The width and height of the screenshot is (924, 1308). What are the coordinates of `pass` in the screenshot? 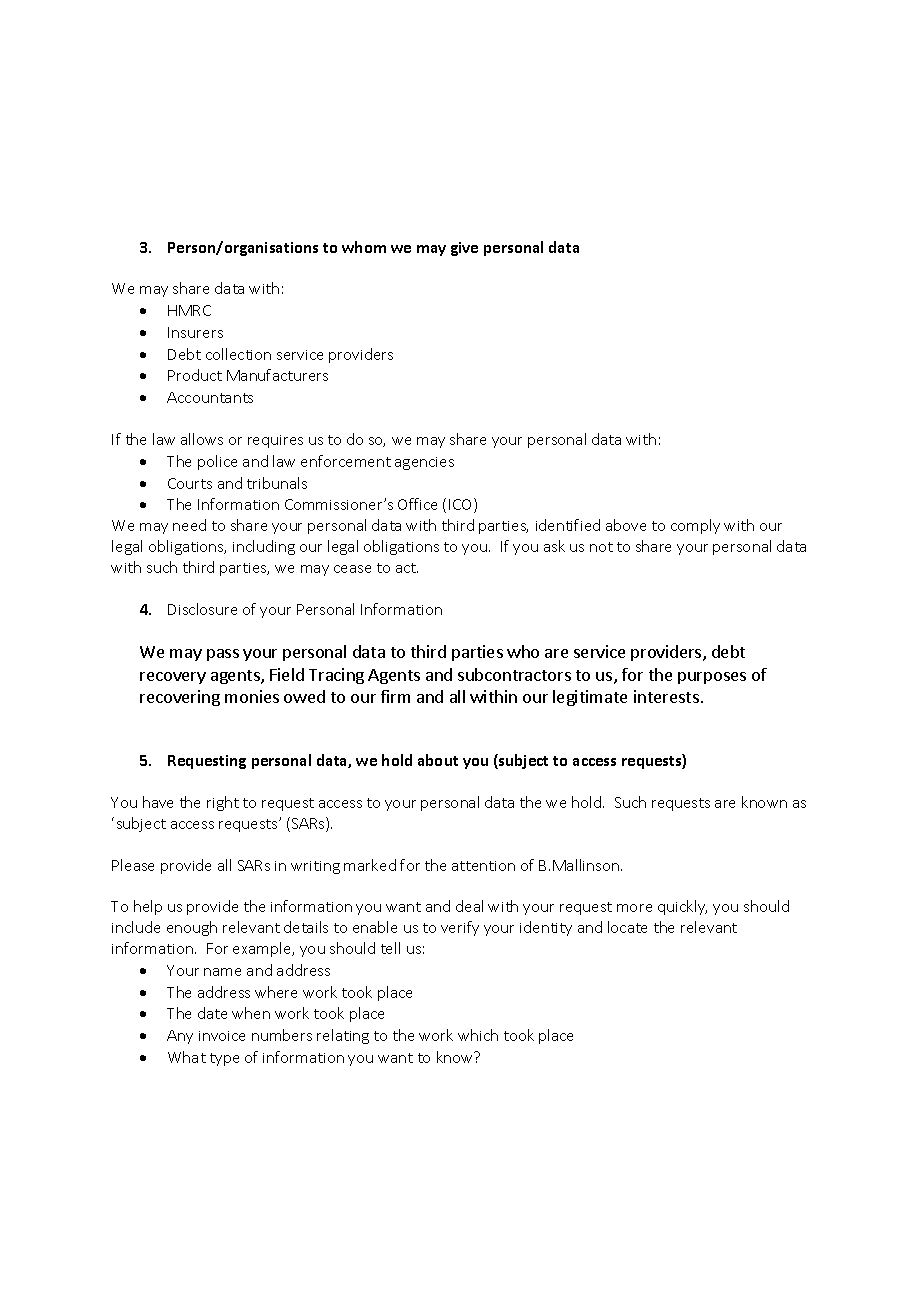 It's located at (223, 655).
